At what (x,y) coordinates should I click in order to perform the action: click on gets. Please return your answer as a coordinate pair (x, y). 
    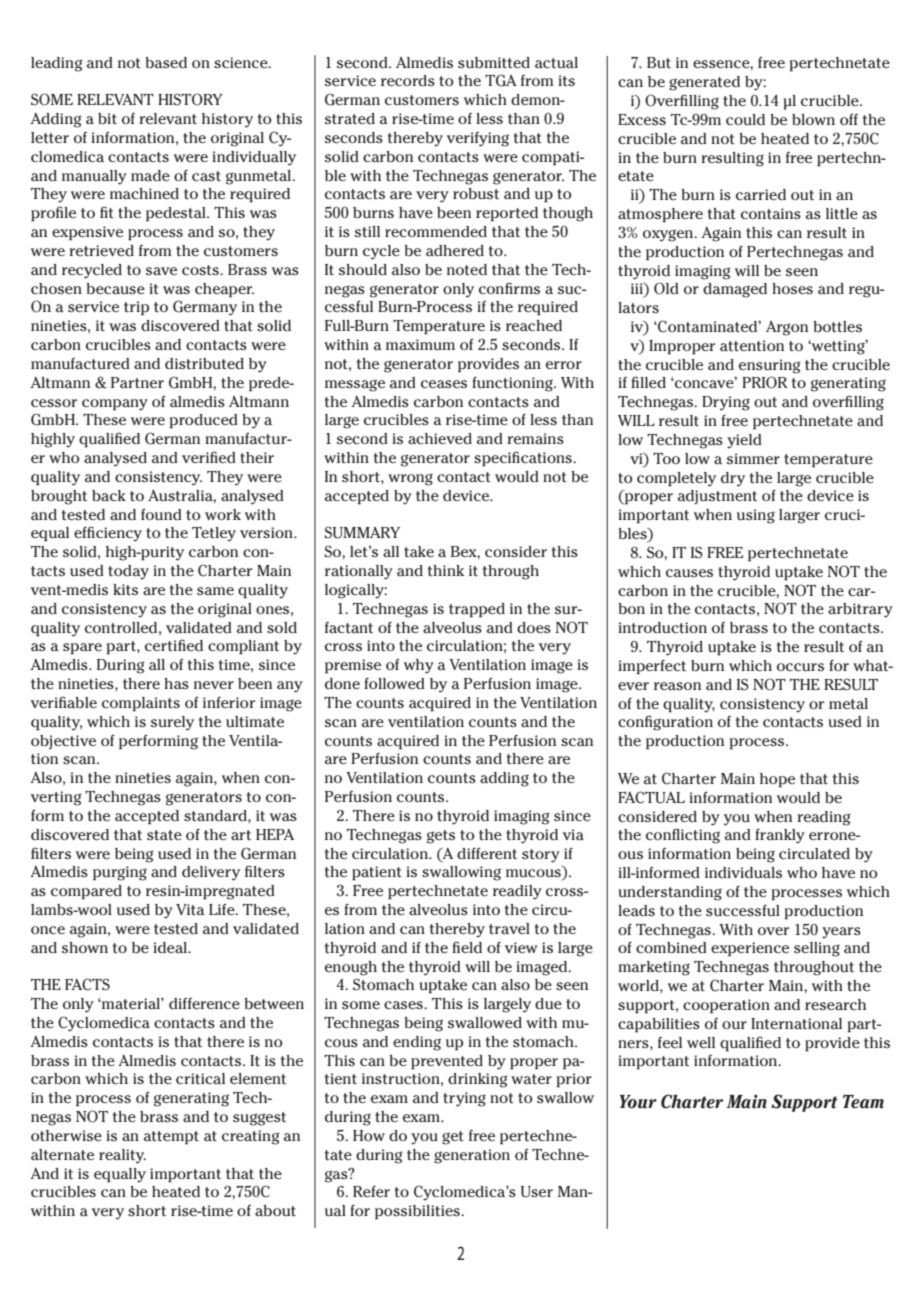
    Looking at the image, I should click on (441, 837).
